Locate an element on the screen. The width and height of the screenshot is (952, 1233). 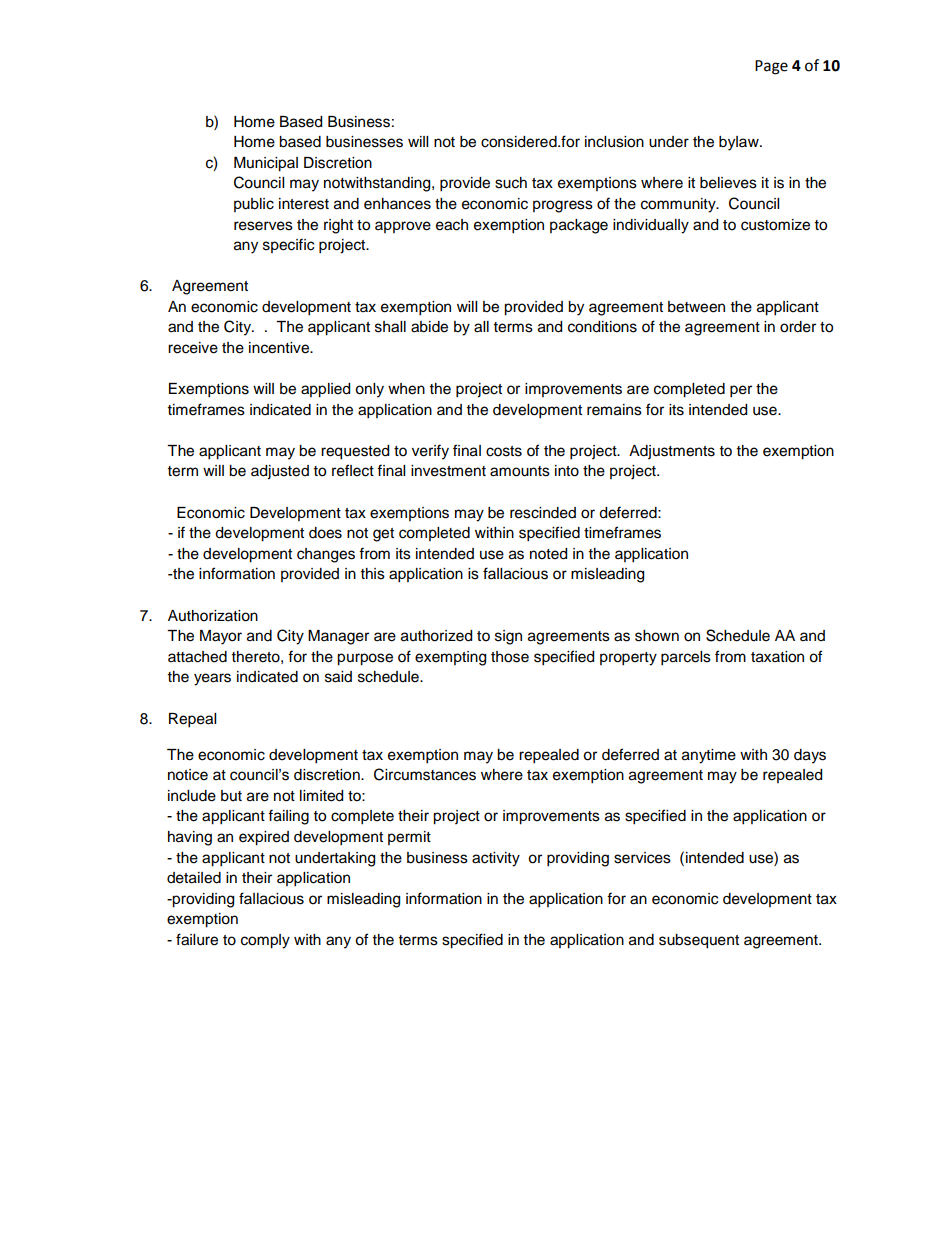
Adjustments is located at coordinates (672, 452).
